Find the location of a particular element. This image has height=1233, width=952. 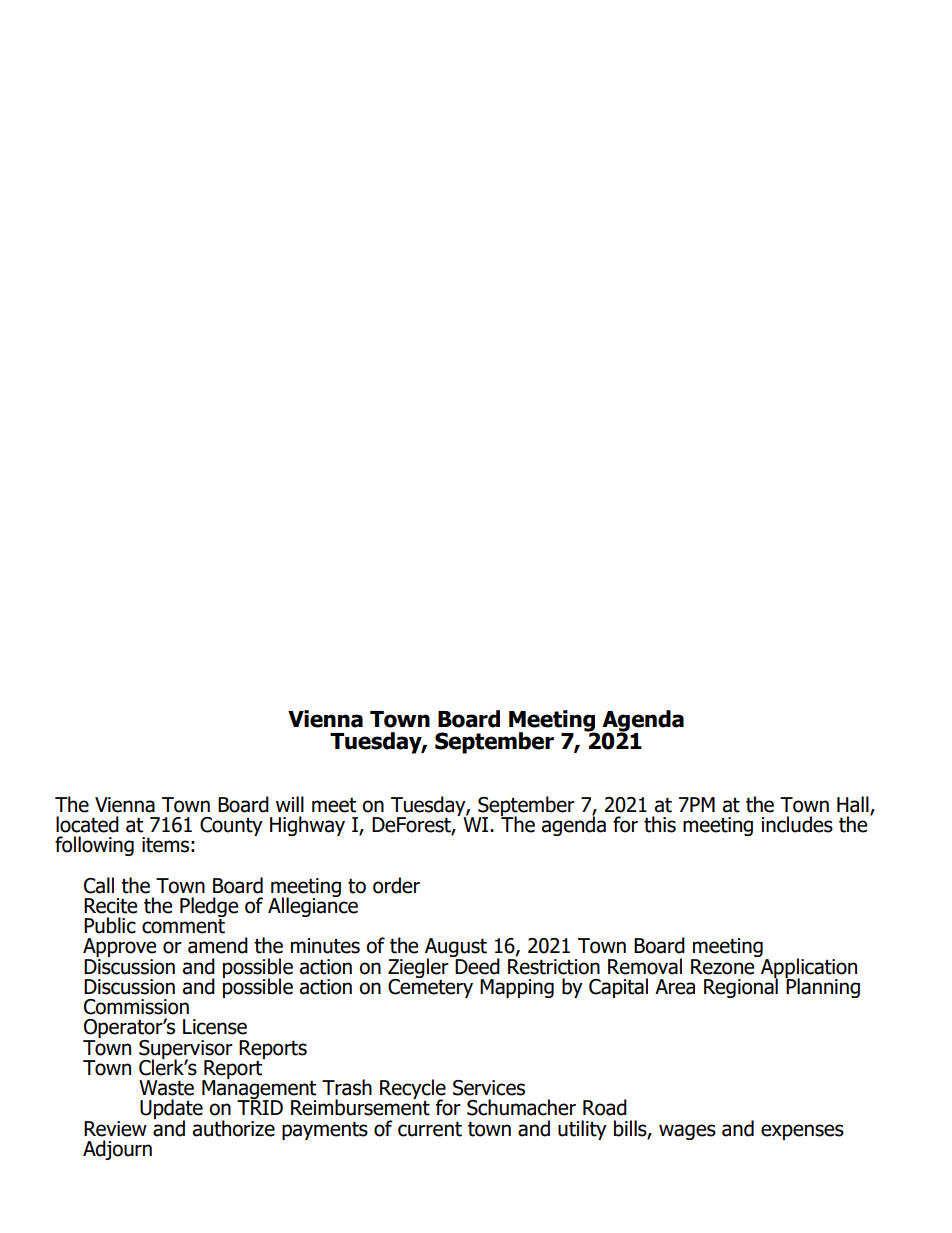

Application is located at coordinates (808, 968).
